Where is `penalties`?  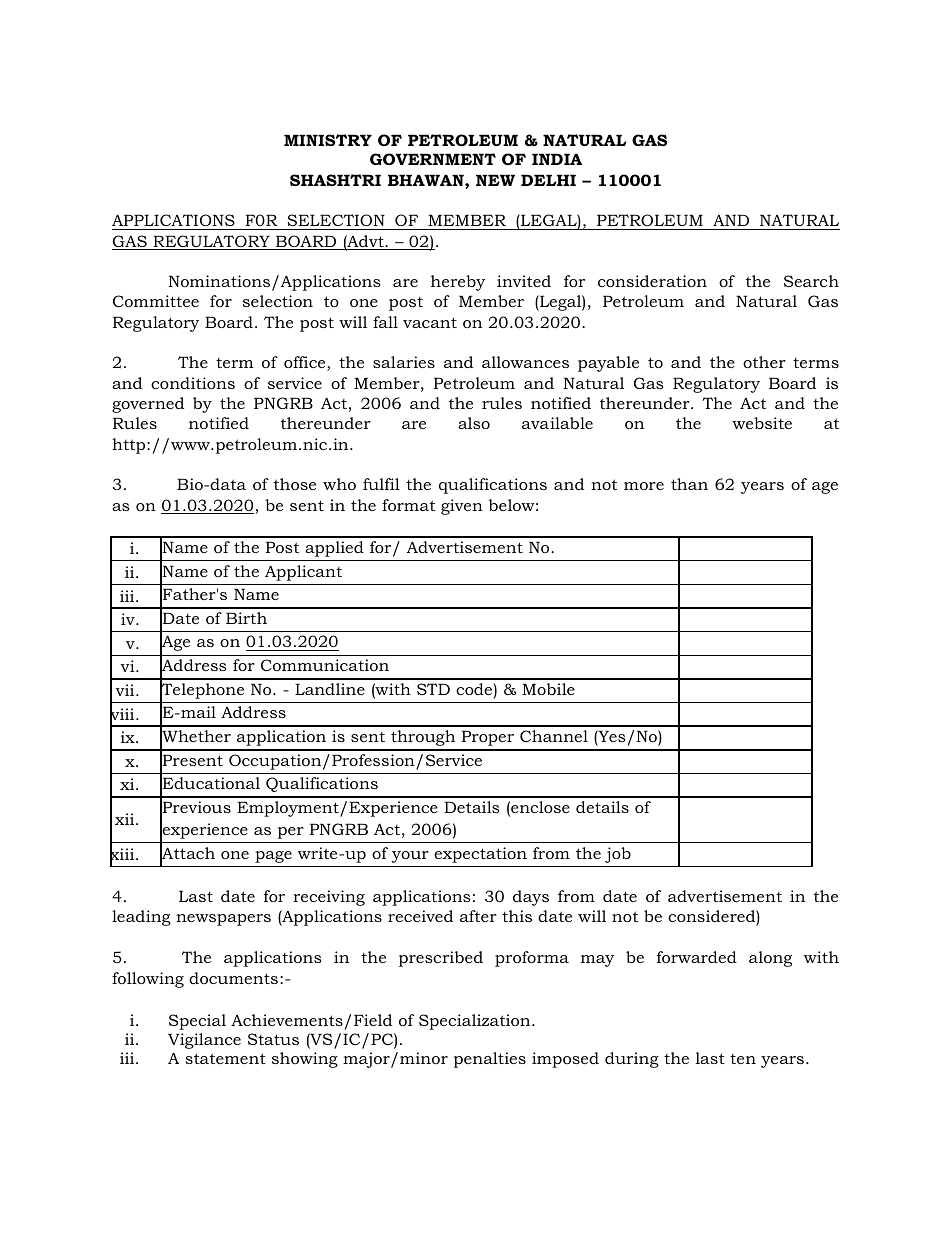
penalties is located at coordinates (490, 1060).
